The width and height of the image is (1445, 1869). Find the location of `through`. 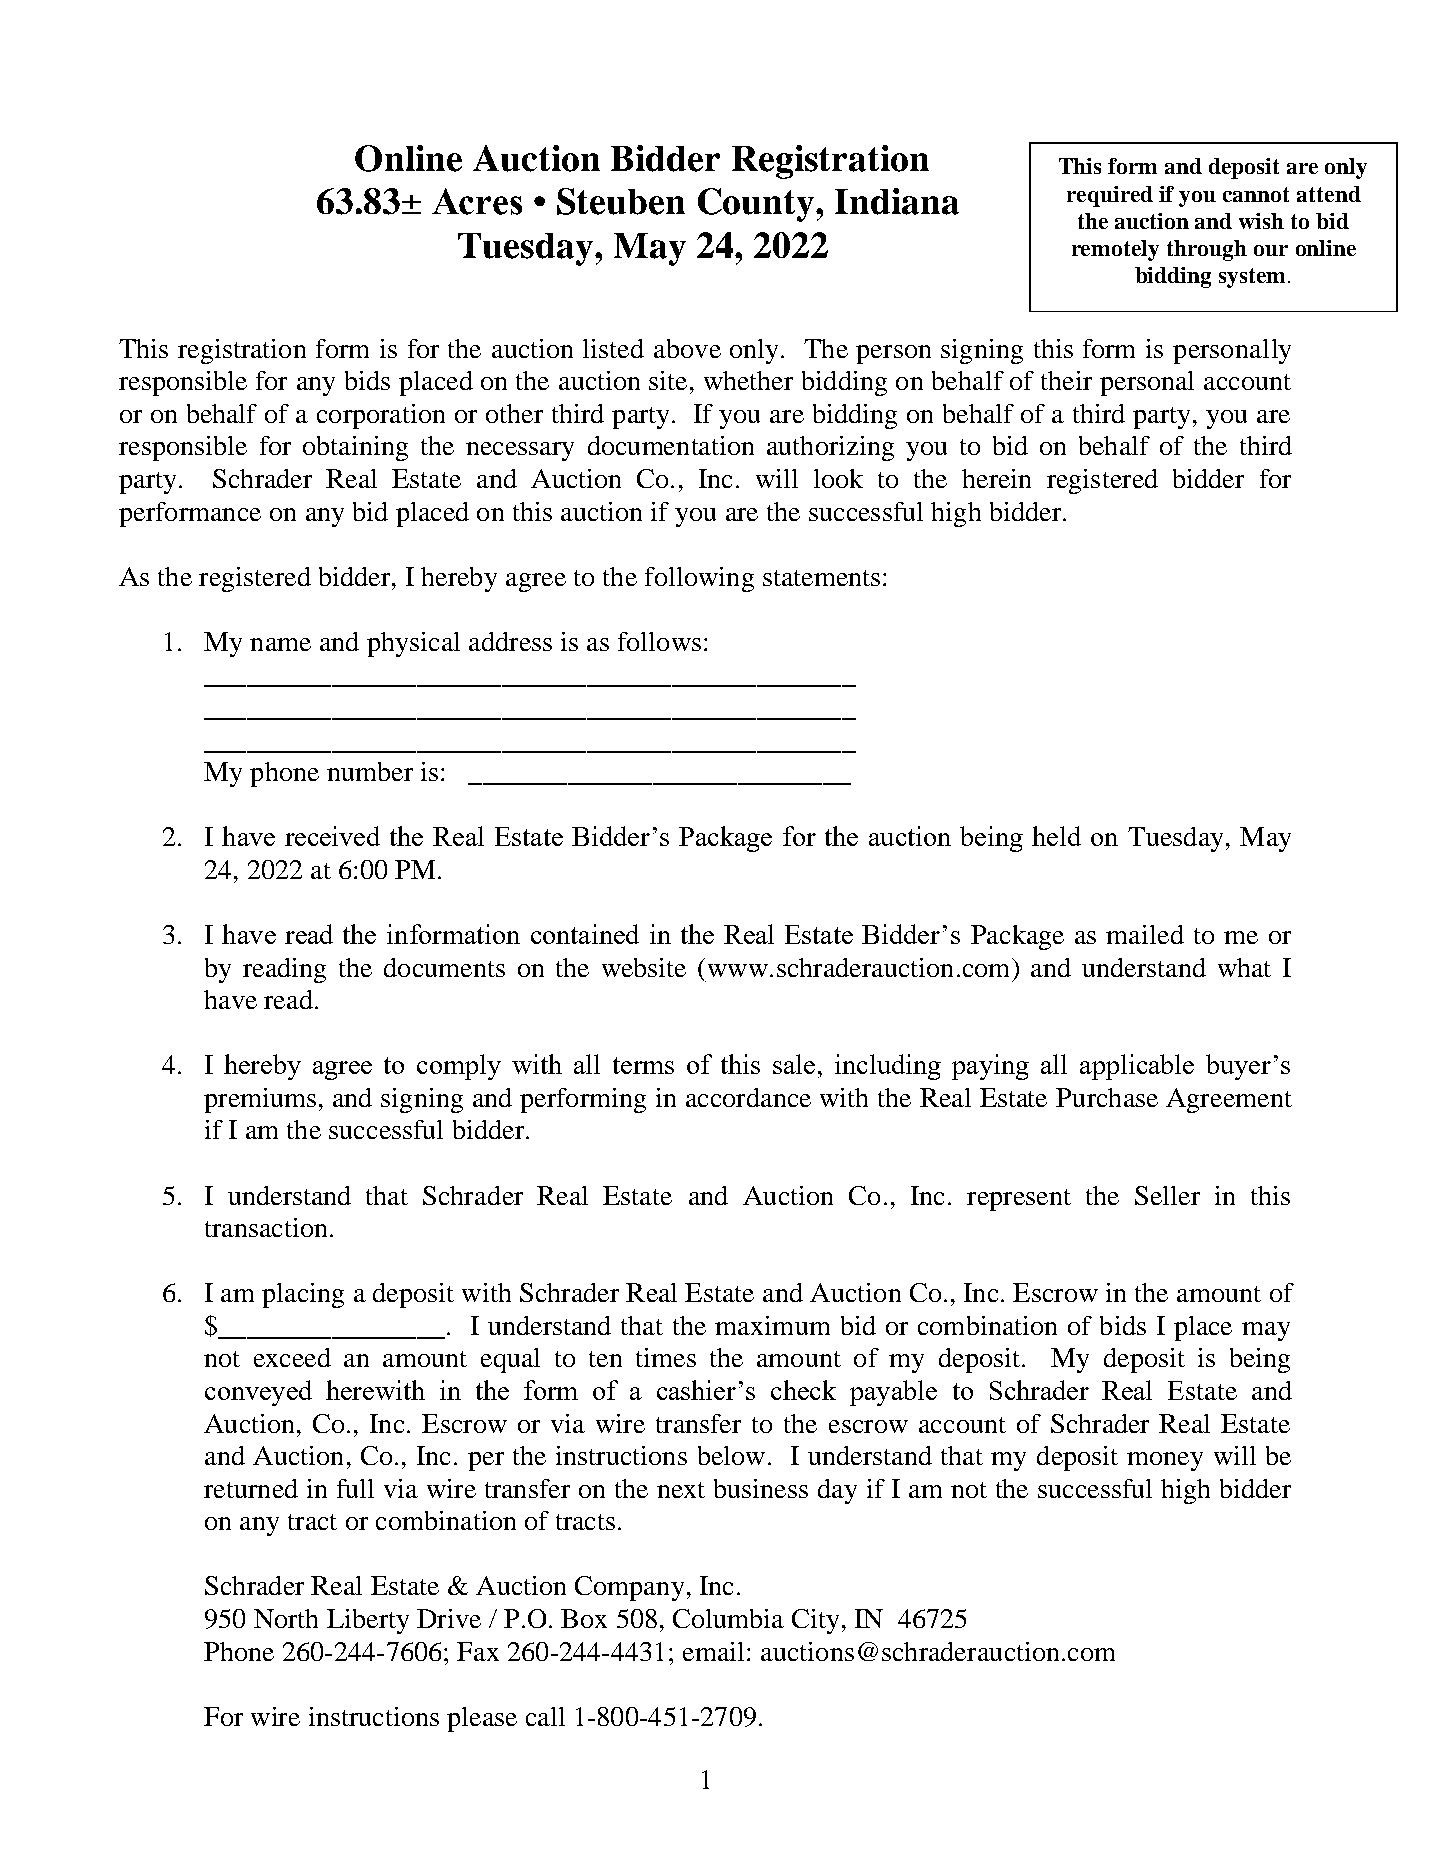

through is located at coordinates (1207, 250).
